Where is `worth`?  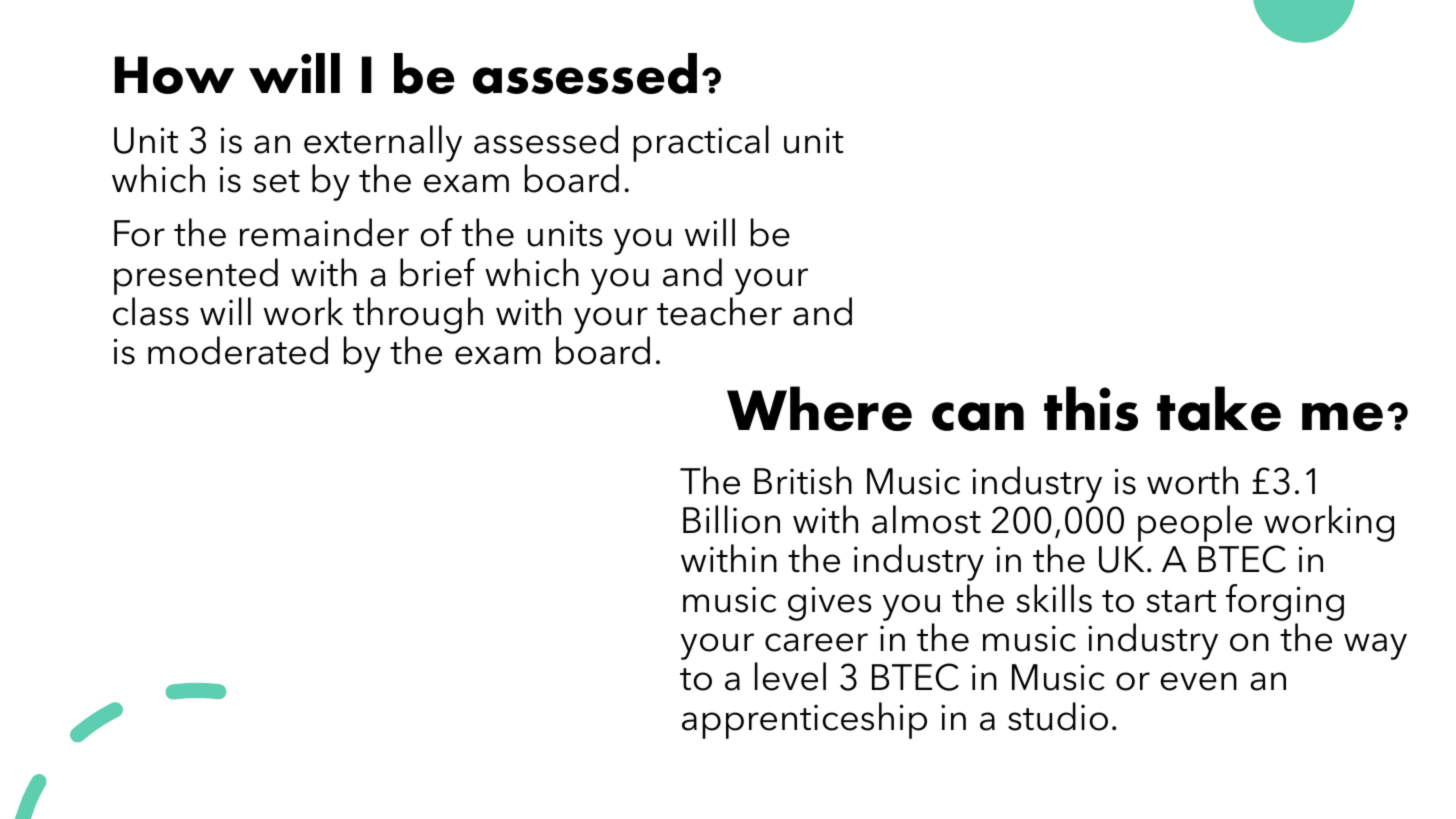
worth is located at coordinates (1192, 480).
